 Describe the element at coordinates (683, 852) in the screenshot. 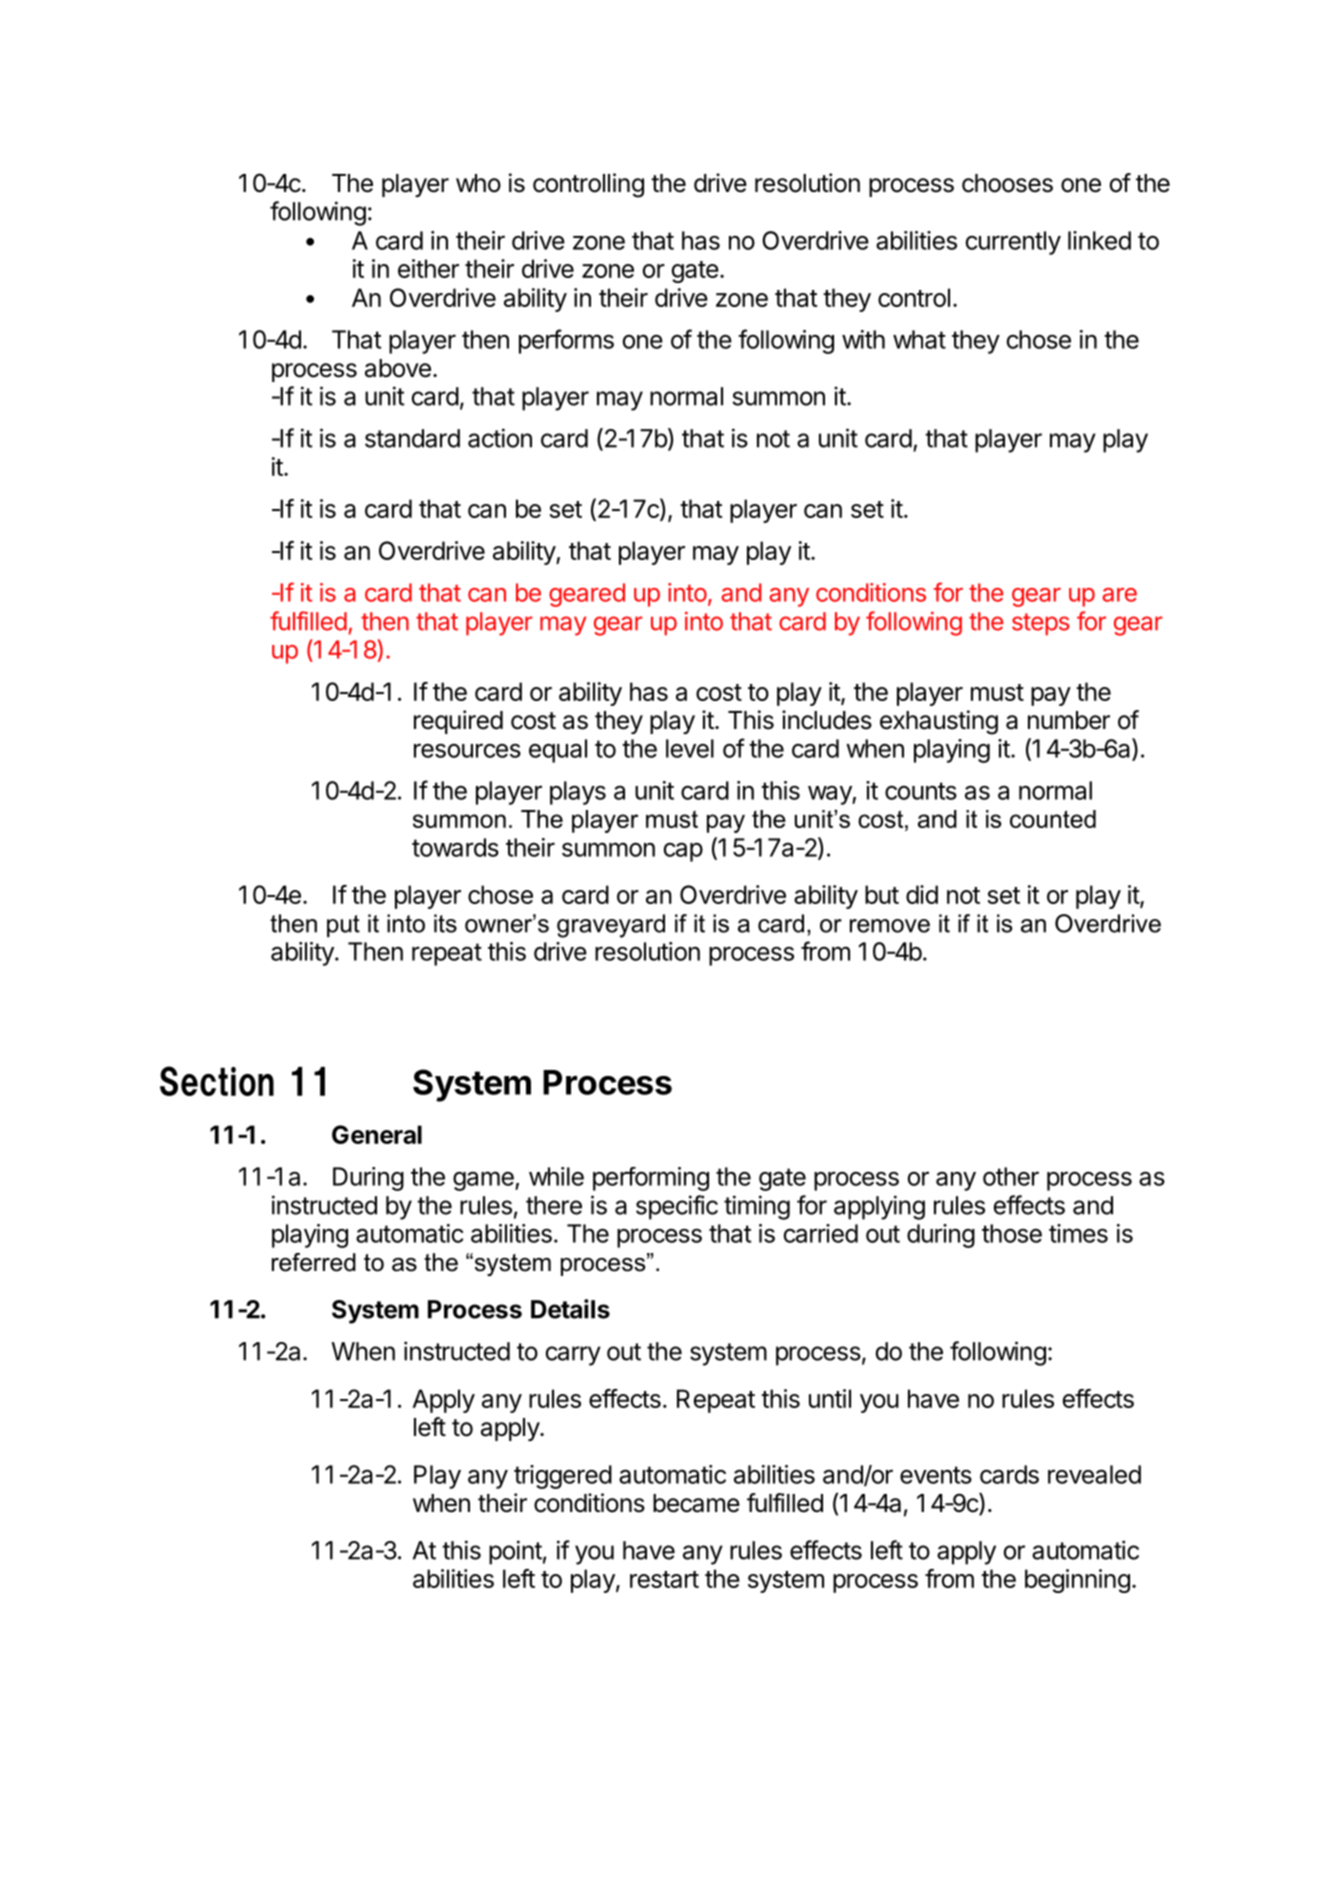

I see `cap` at that location.
